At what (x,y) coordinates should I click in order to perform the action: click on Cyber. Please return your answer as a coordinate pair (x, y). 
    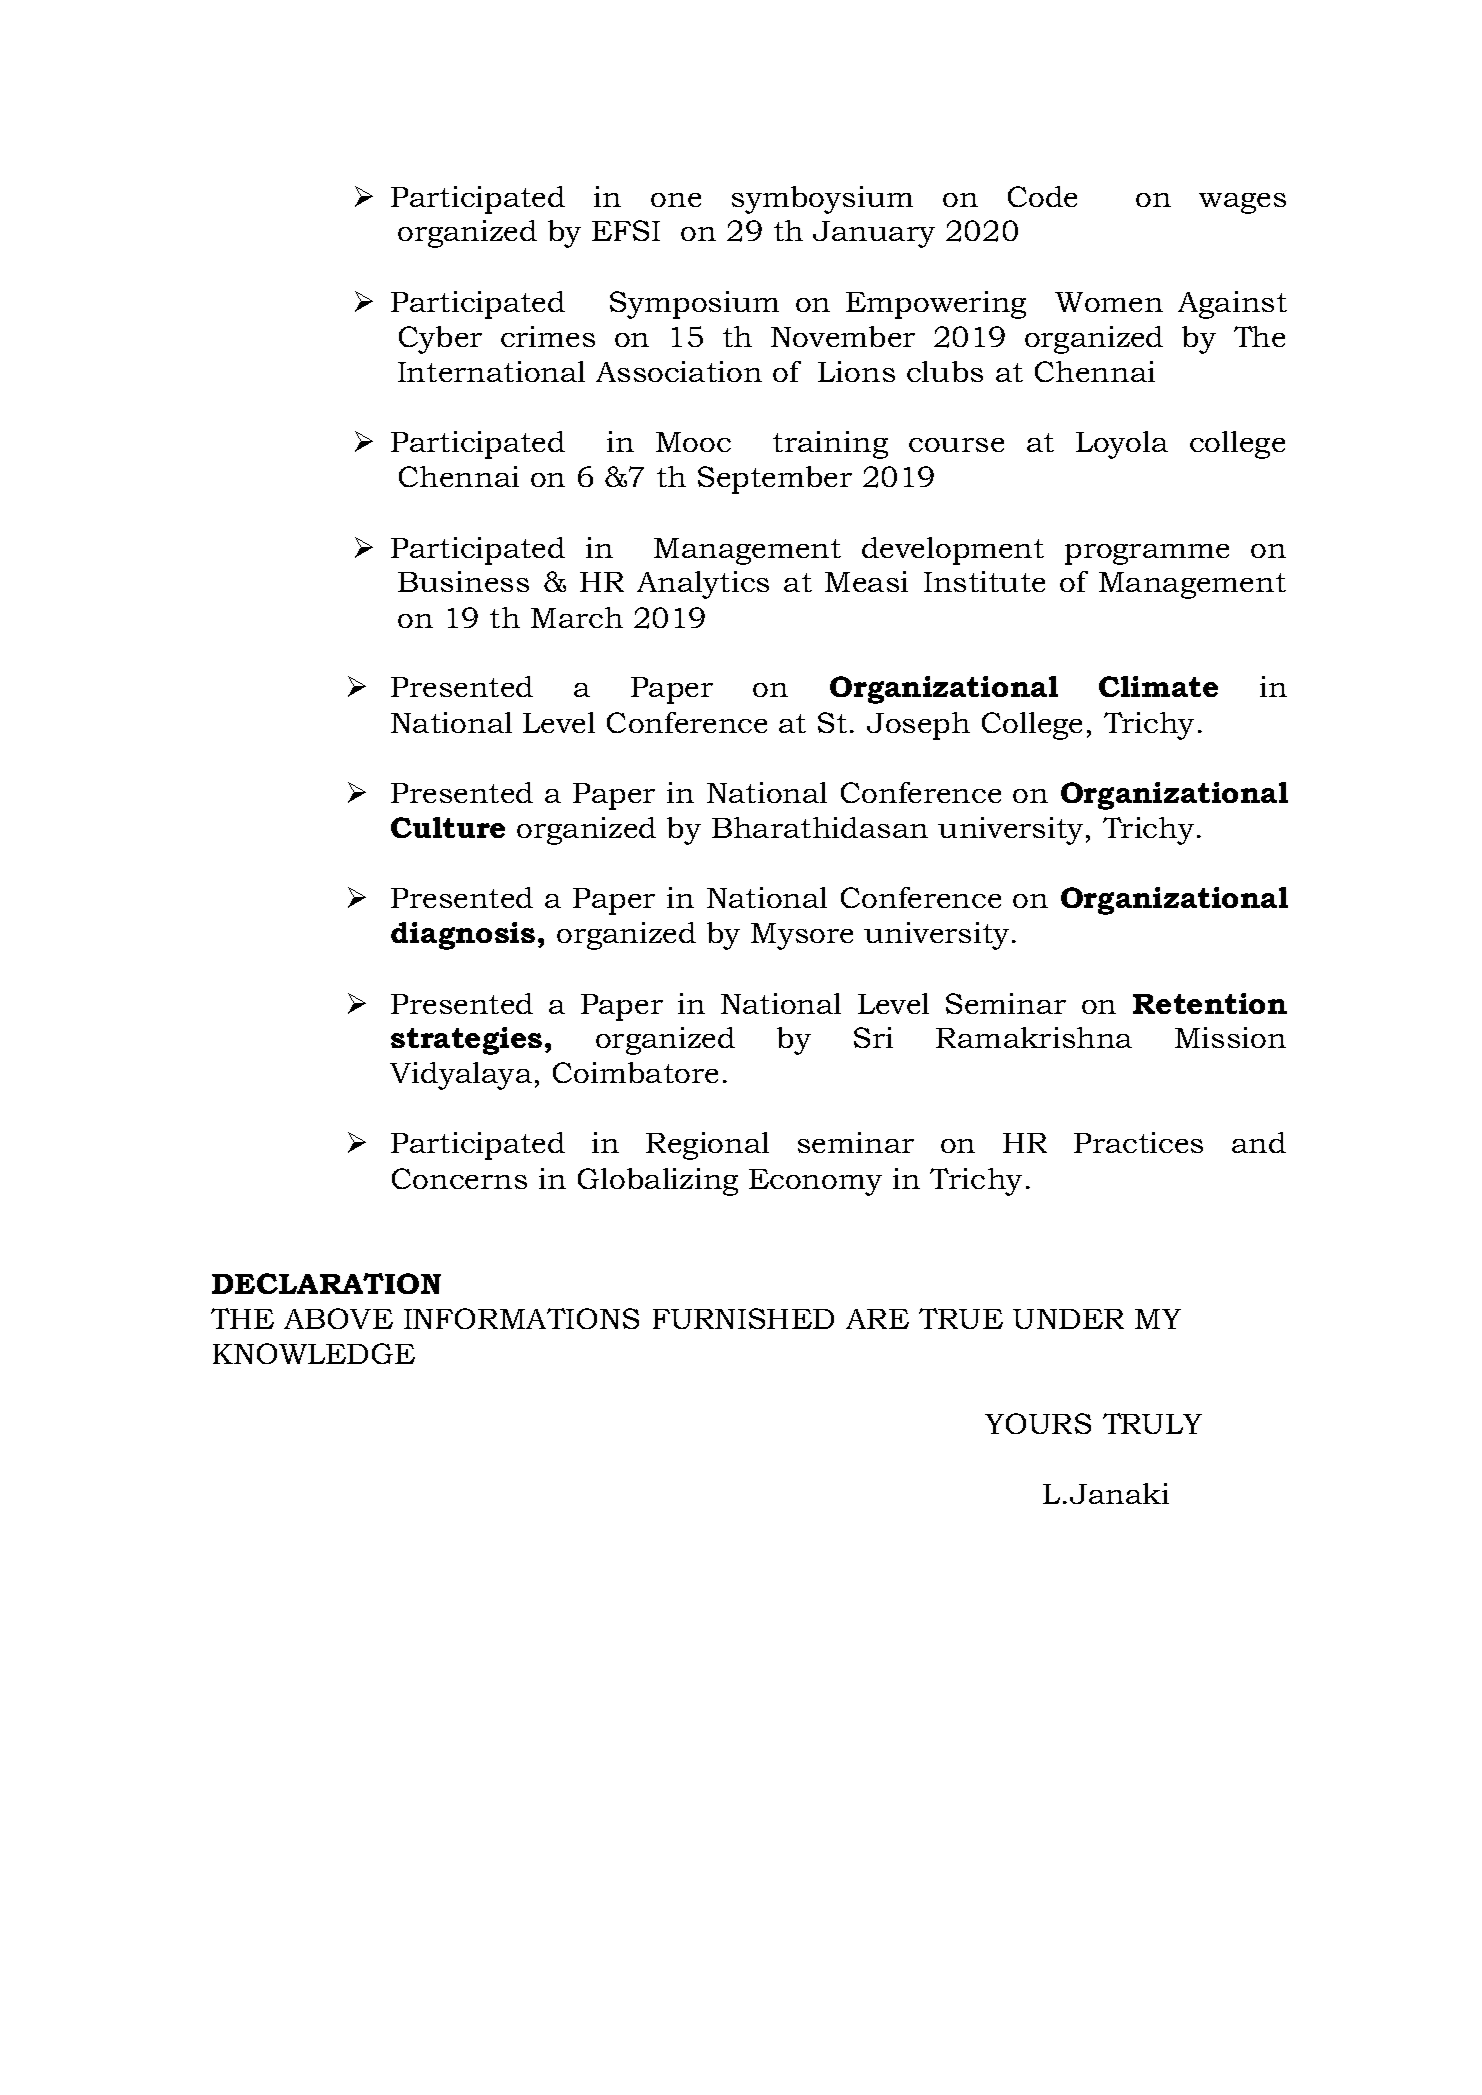
    Looking at the image, I should click on (440, 340).
